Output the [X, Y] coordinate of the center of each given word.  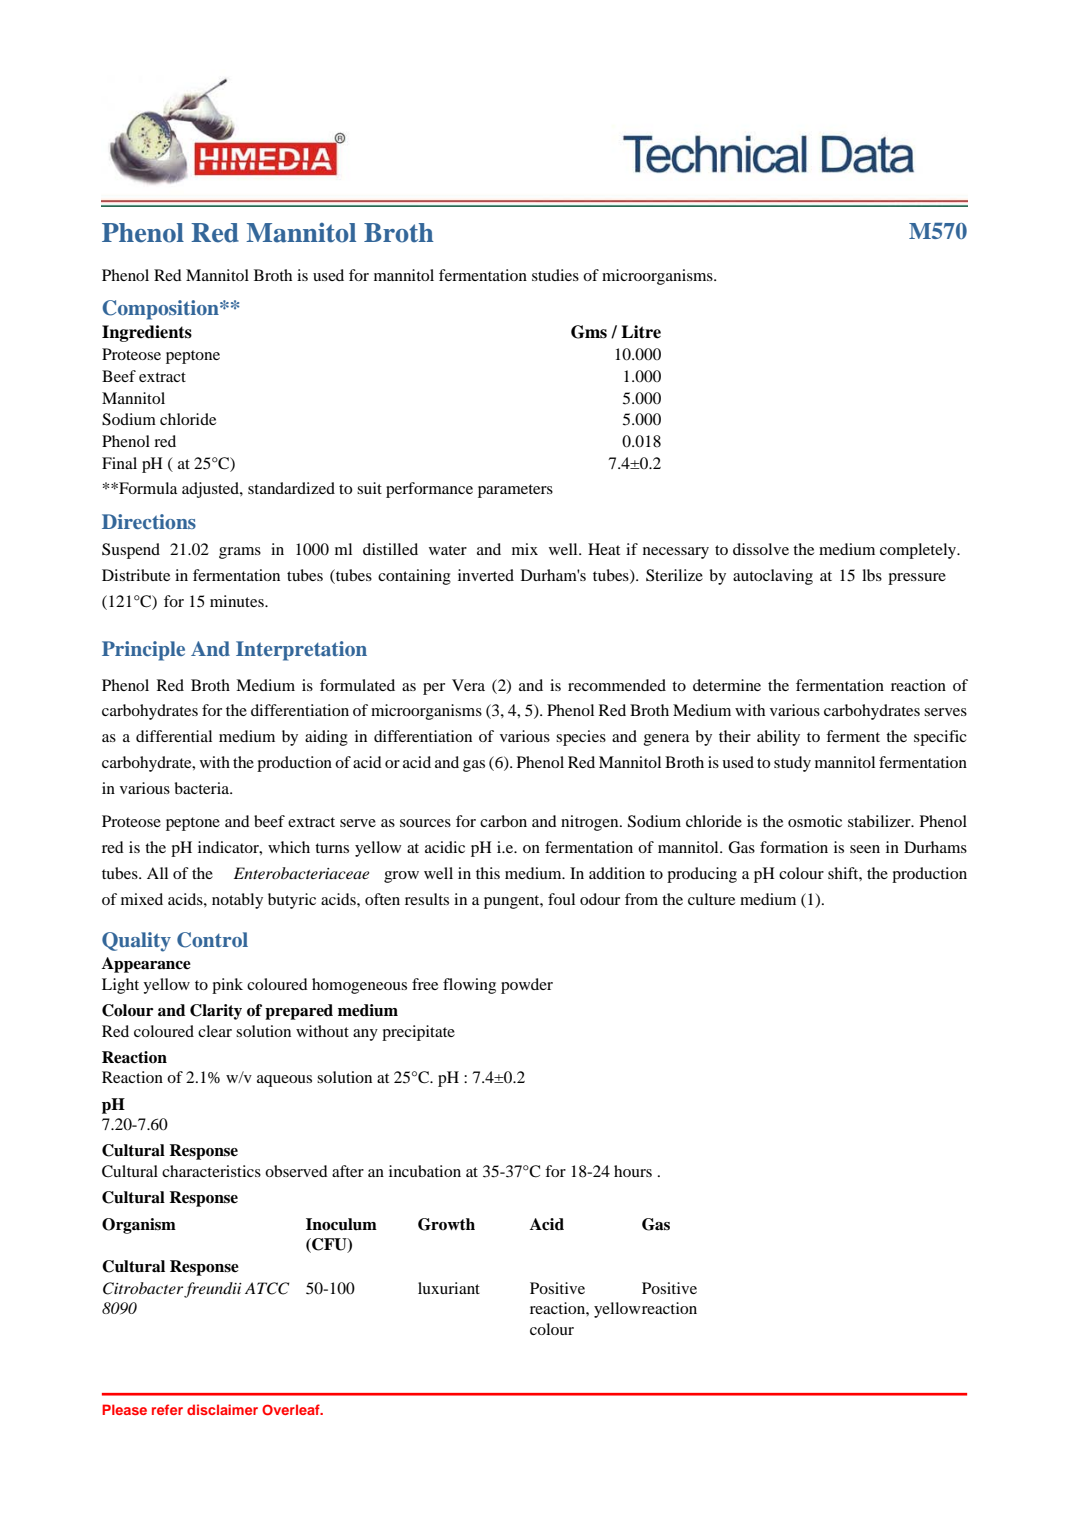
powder [527, 986]
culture [711, 899]
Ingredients [147, 333]
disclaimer [222, 1409]
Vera [468, 685]
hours [633, 1171]
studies [555, 275]
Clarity [216, 1012]
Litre [641, 332]
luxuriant [449, 1288]
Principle [143, 651]
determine [727, 685]
